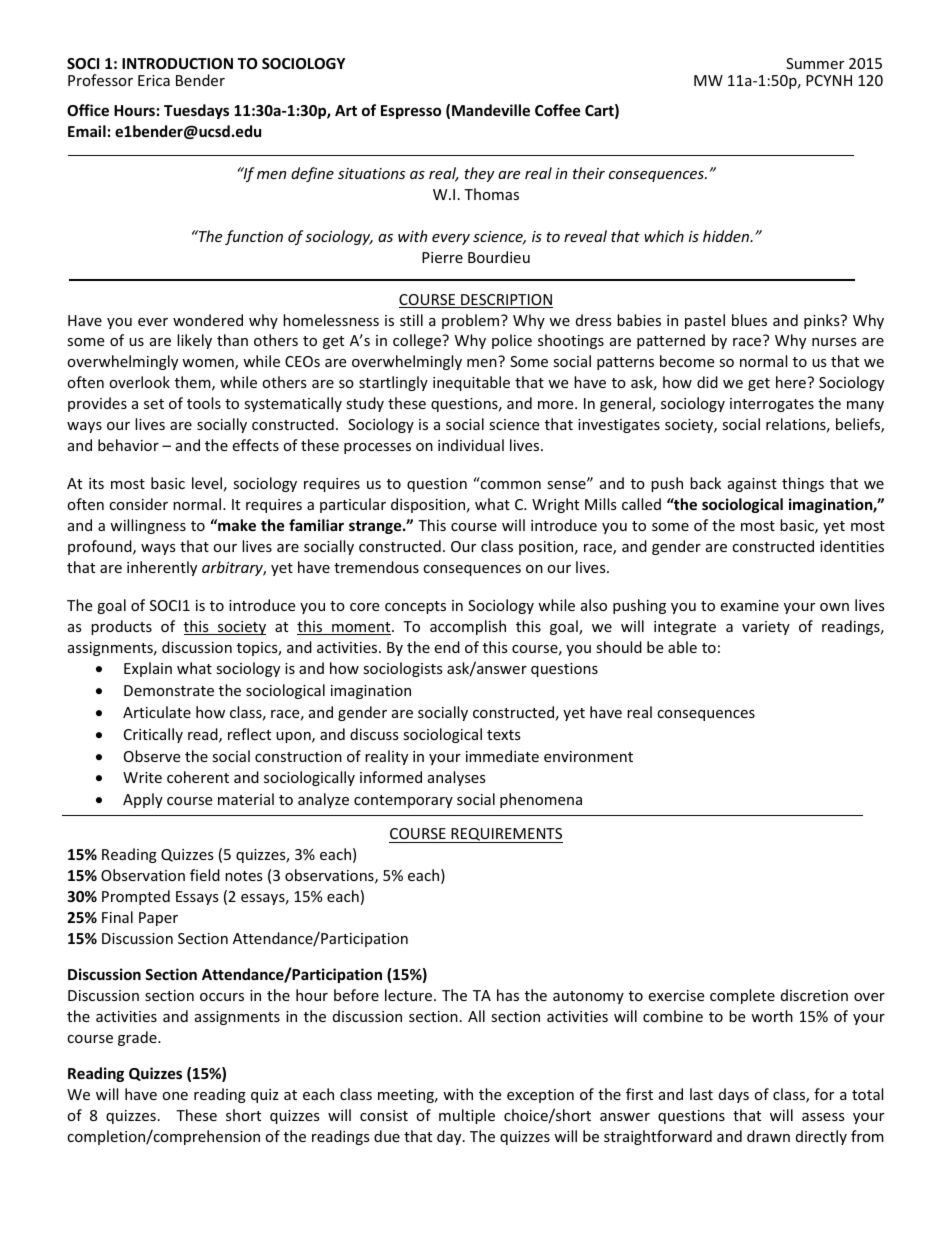  Describe the element at coordinates (204, 403) in the screenshot. I see `tools` at that location.
